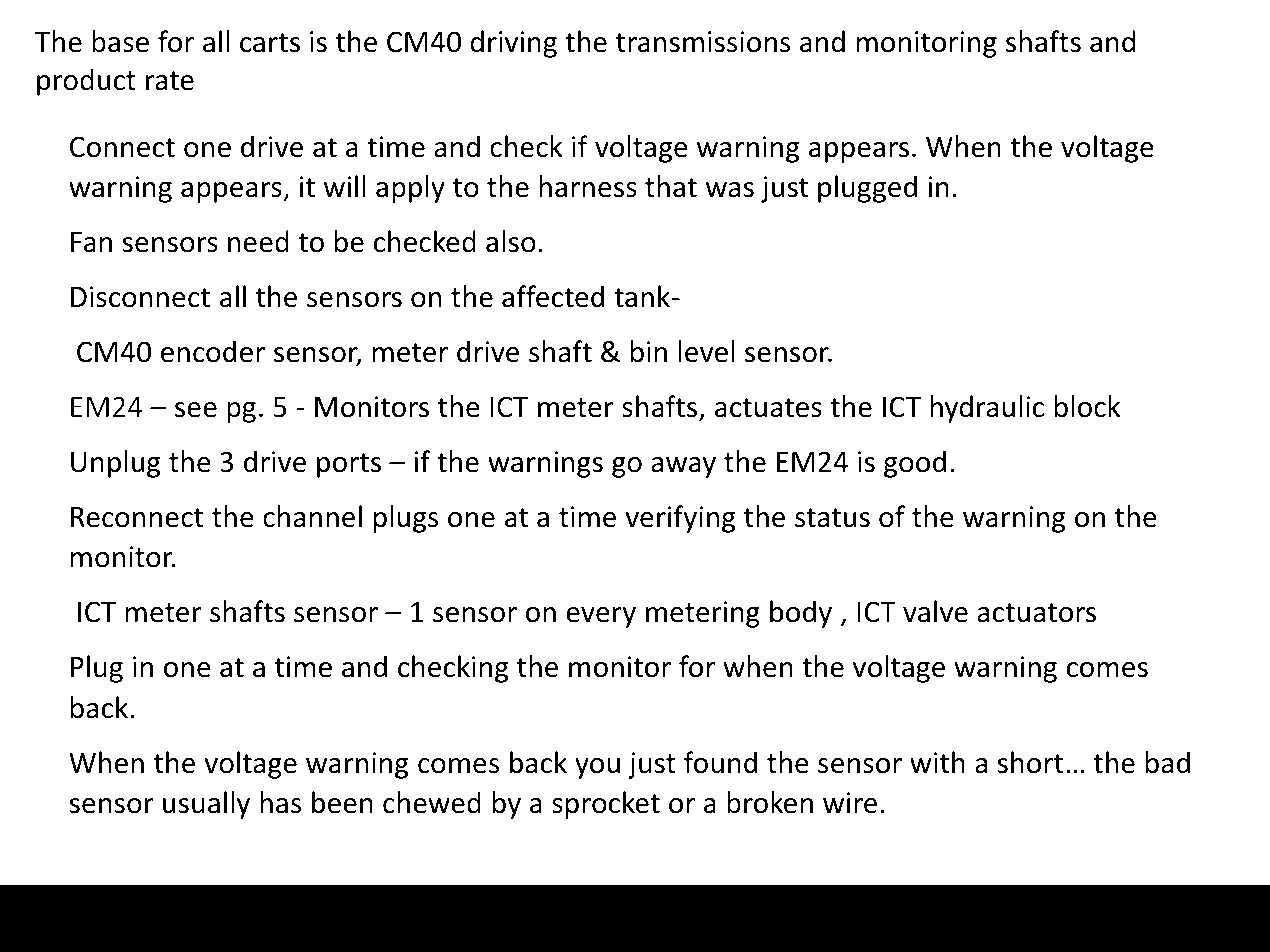 The image size is (1270, 952). What do you see at coordinates (206, 805) in the screenshot?
I see `usually` at bounding box center [206, 805].
